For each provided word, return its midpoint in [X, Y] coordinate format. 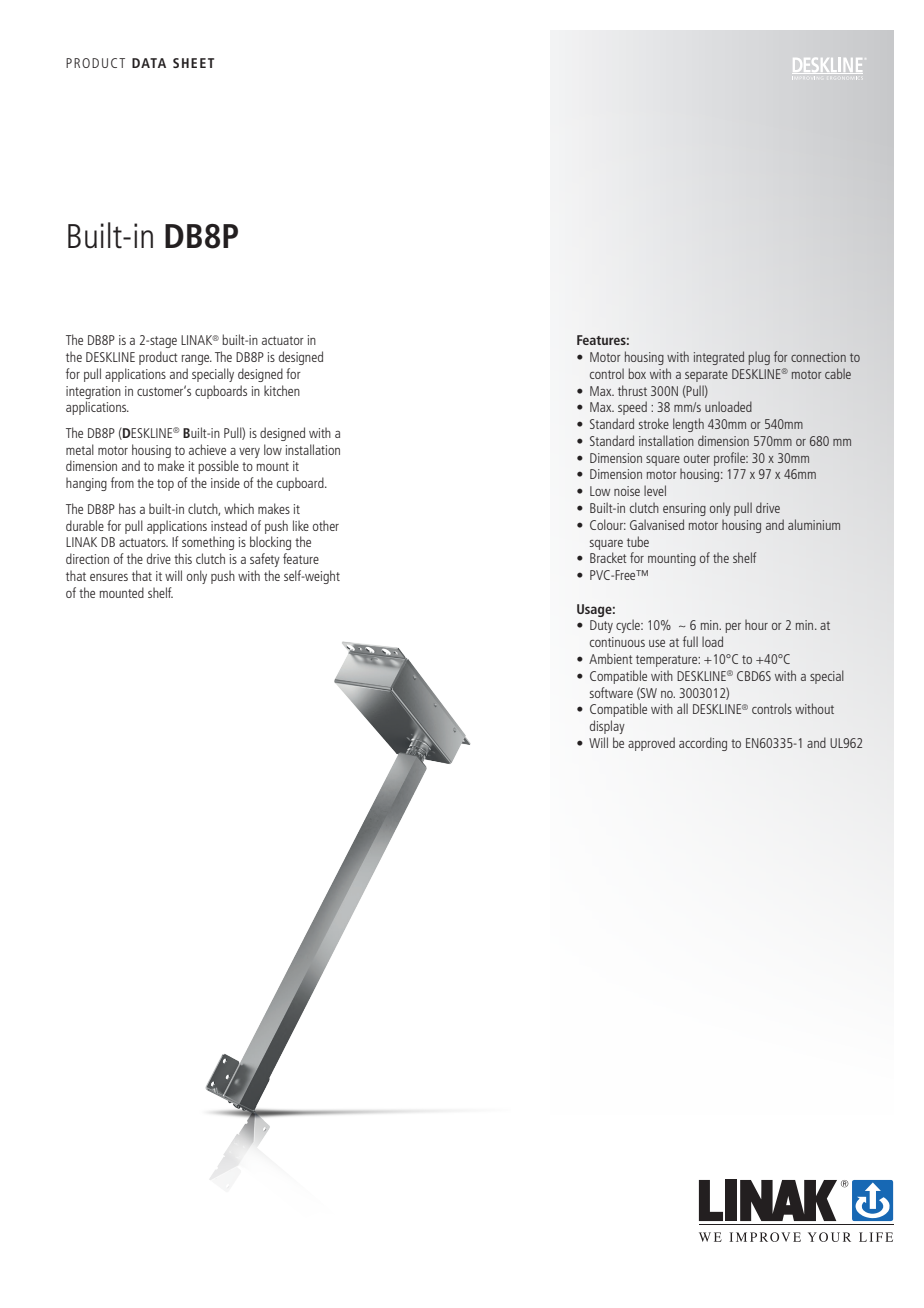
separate [706, 376]
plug [759, 358]
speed [632, 408]
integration [93, 392]
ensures [109, 577]
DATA [149, 63]
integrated [719, 358]
